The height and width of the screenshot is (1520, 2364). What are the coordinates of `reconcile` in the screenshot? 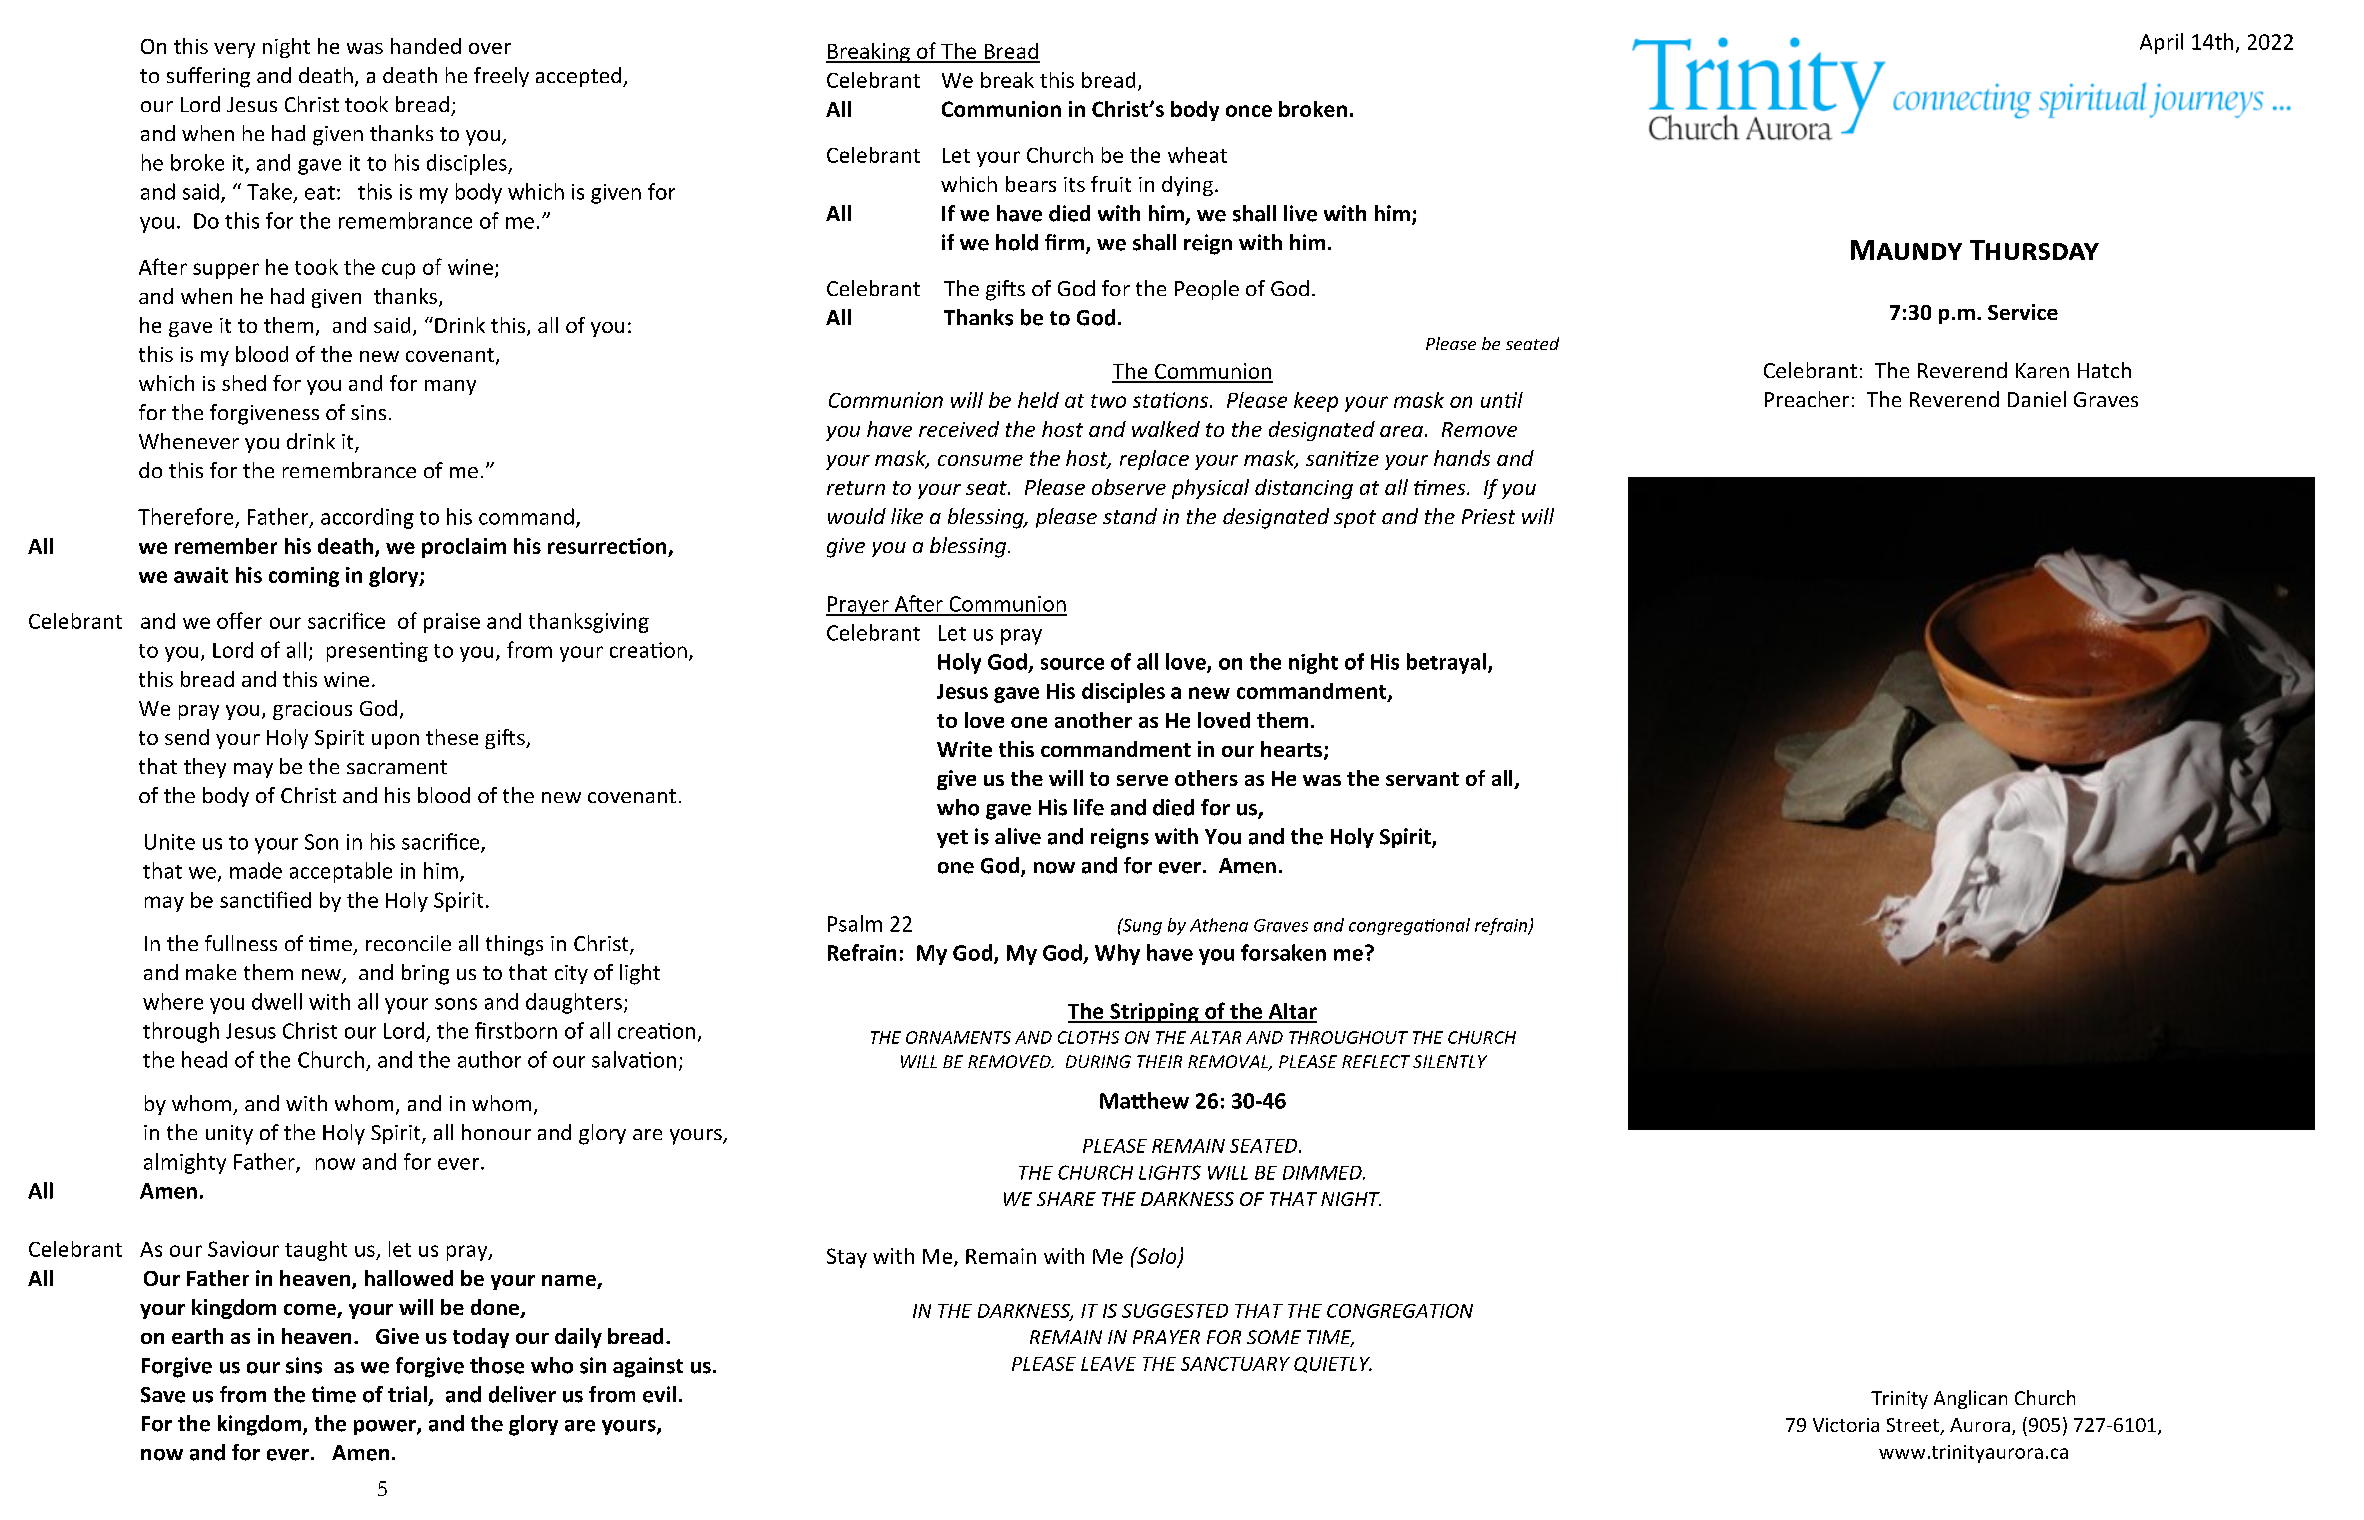 It's located at (408, 943).
